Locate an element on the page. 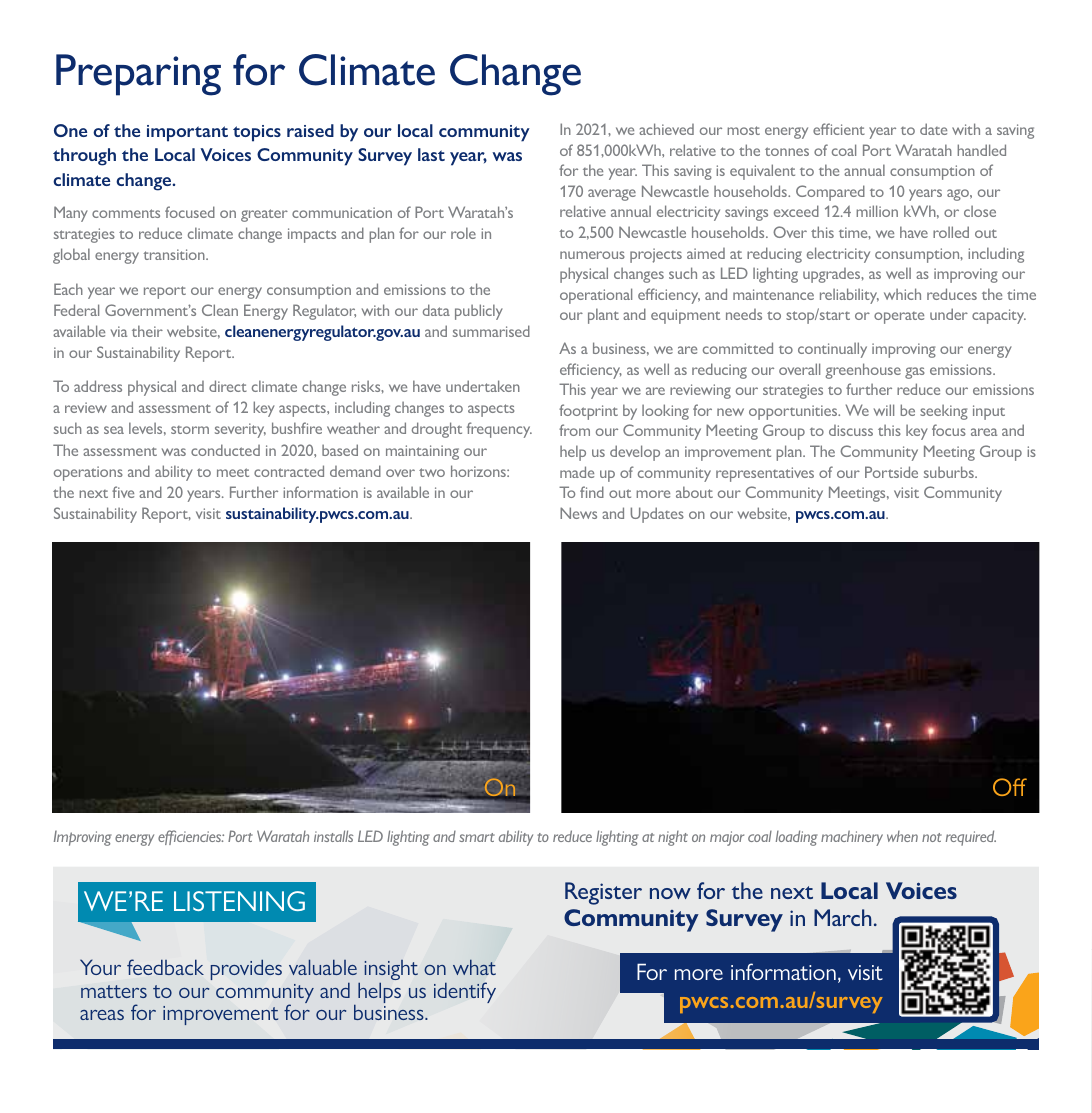  Preparing is located at coordinates (138, 75).
